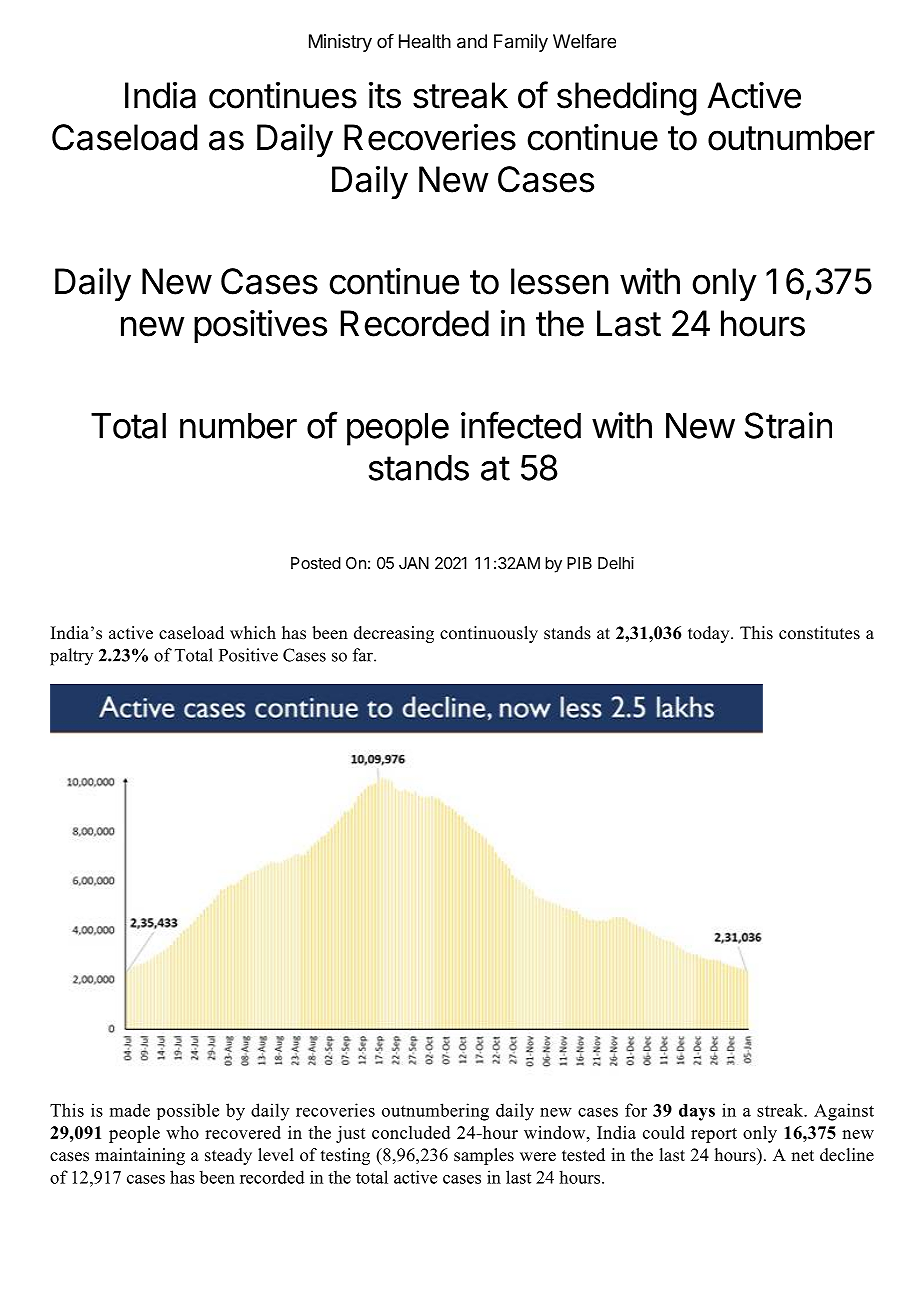 Image resolution: width=924 pixels, height=1308 pixels. Describe the element at coordinates (560, 281) in the document. I see `lessen` at that location.
